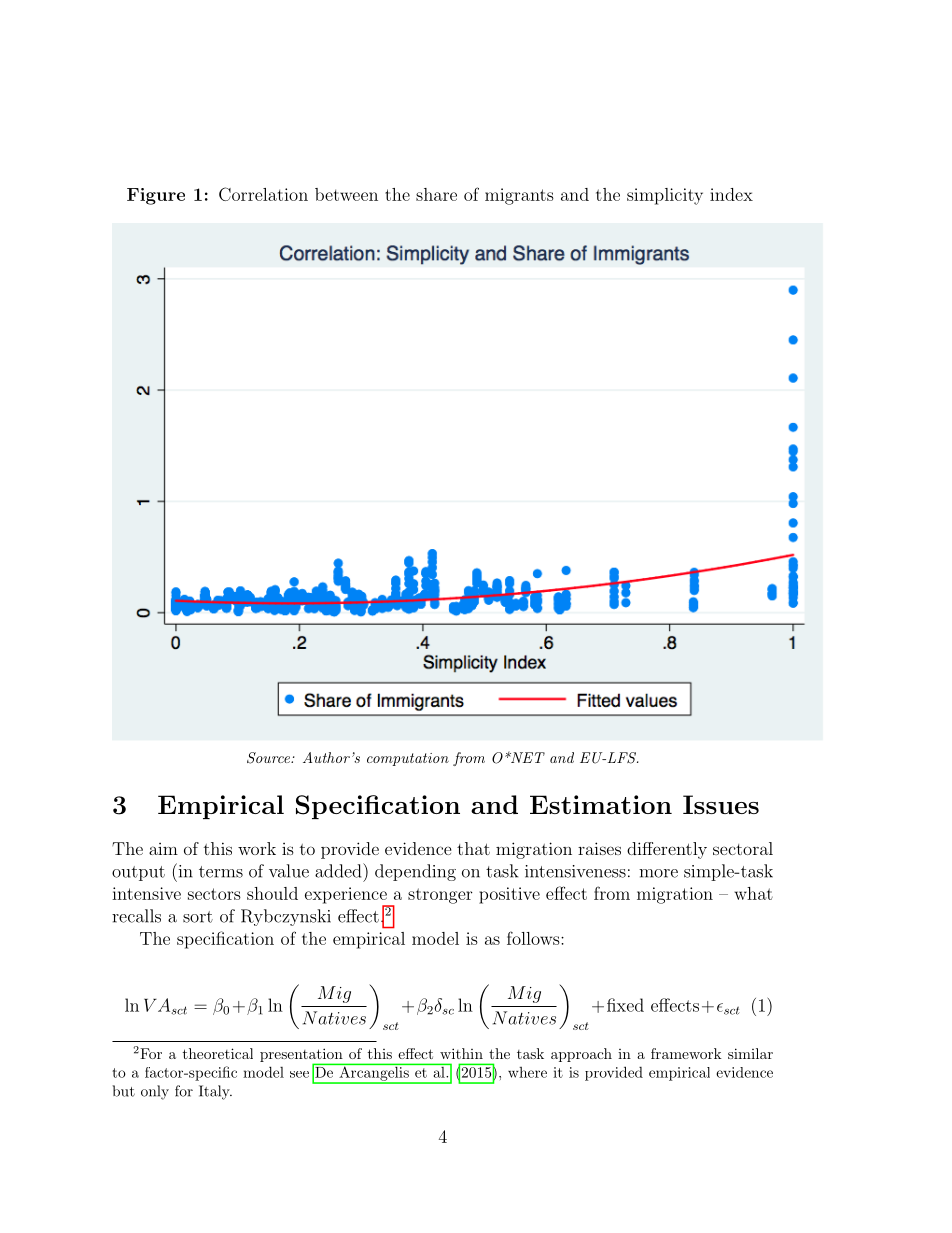  I want to click on share, so click(436, 194).
